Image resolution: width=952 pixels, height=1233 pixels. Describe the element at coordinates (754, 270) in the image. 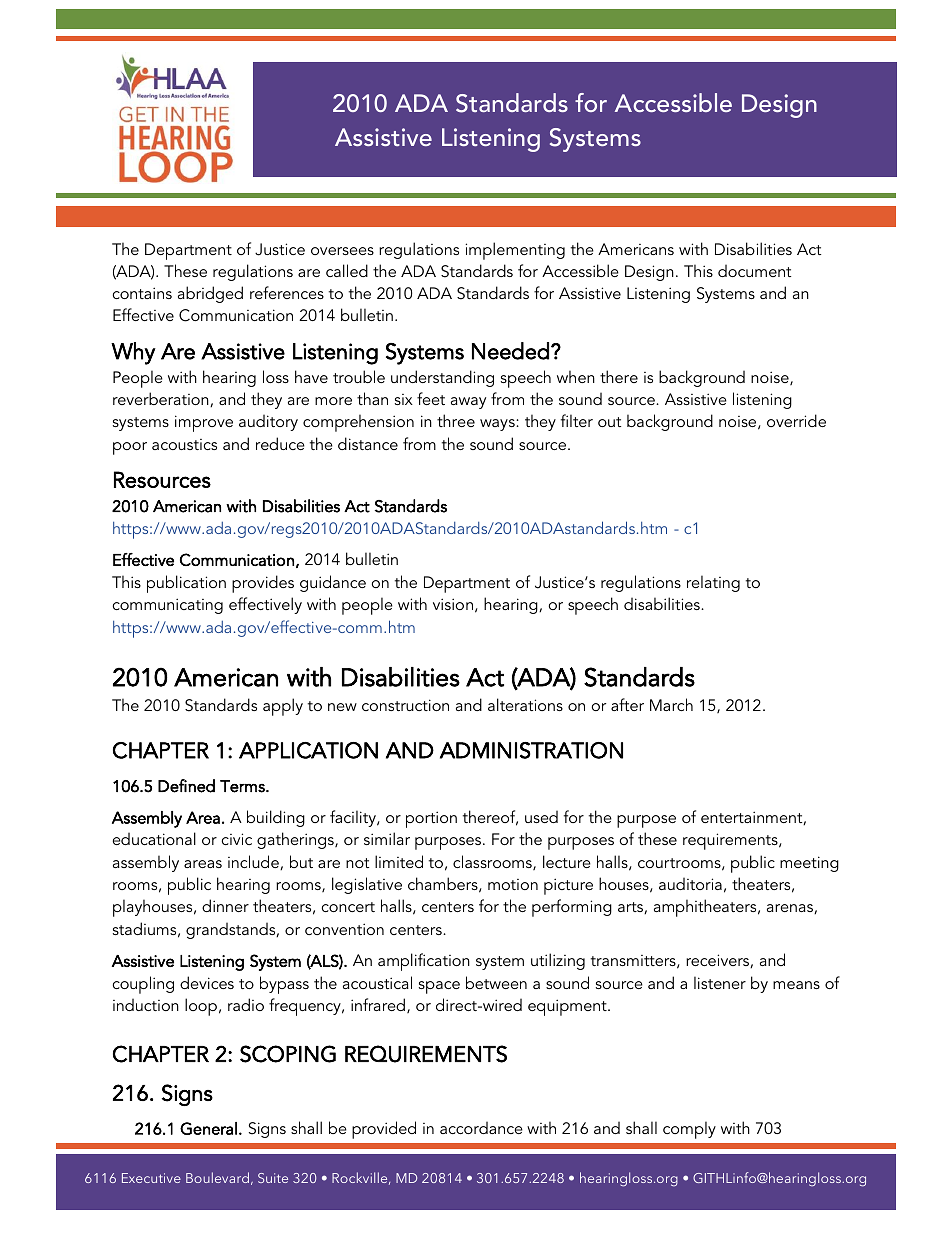

I see `document` at that location.
